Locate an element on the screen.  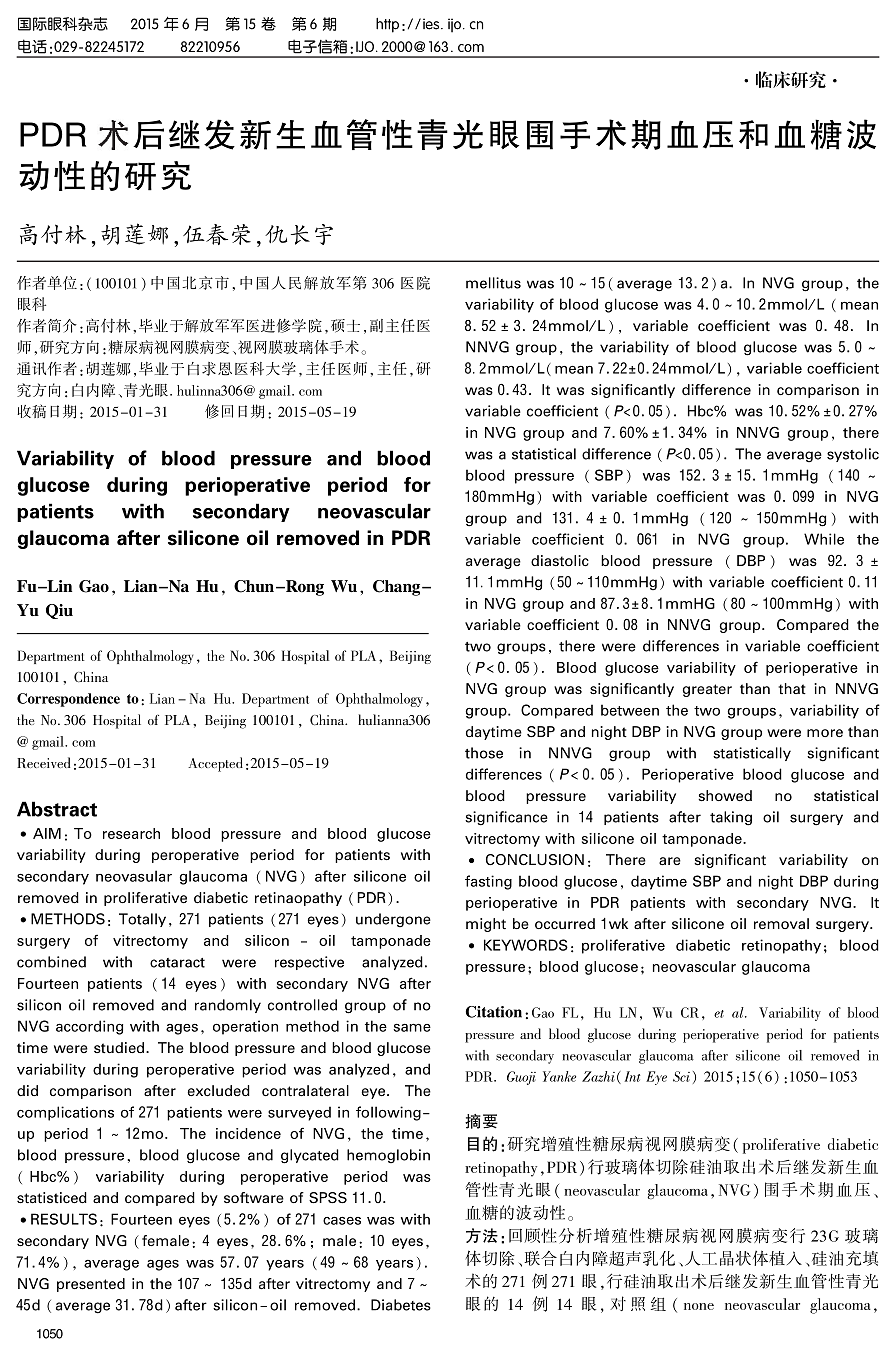
those is located at coordinates (484, 753).
